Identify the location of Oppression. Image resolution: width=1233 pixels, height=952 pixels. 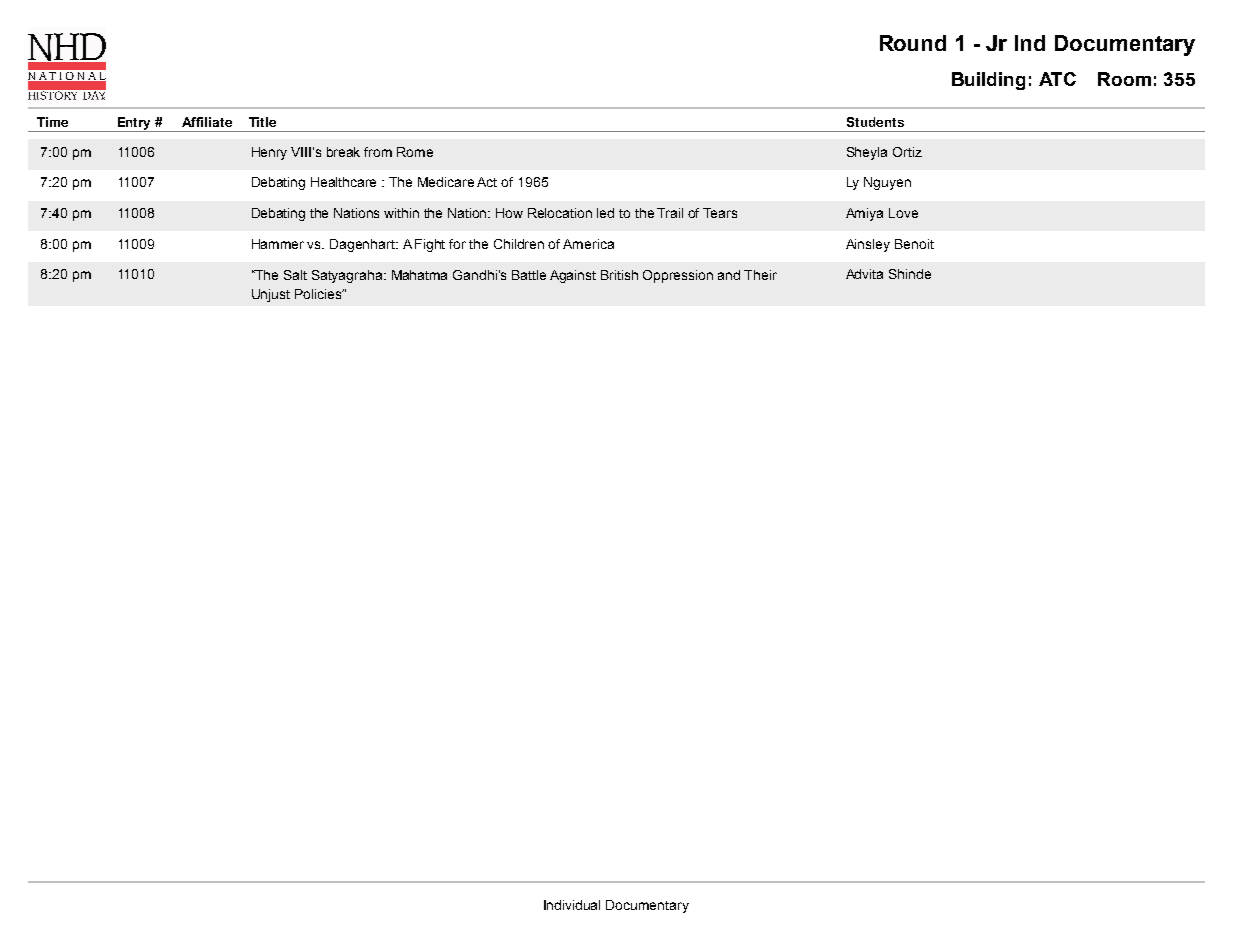
(678, 276).
